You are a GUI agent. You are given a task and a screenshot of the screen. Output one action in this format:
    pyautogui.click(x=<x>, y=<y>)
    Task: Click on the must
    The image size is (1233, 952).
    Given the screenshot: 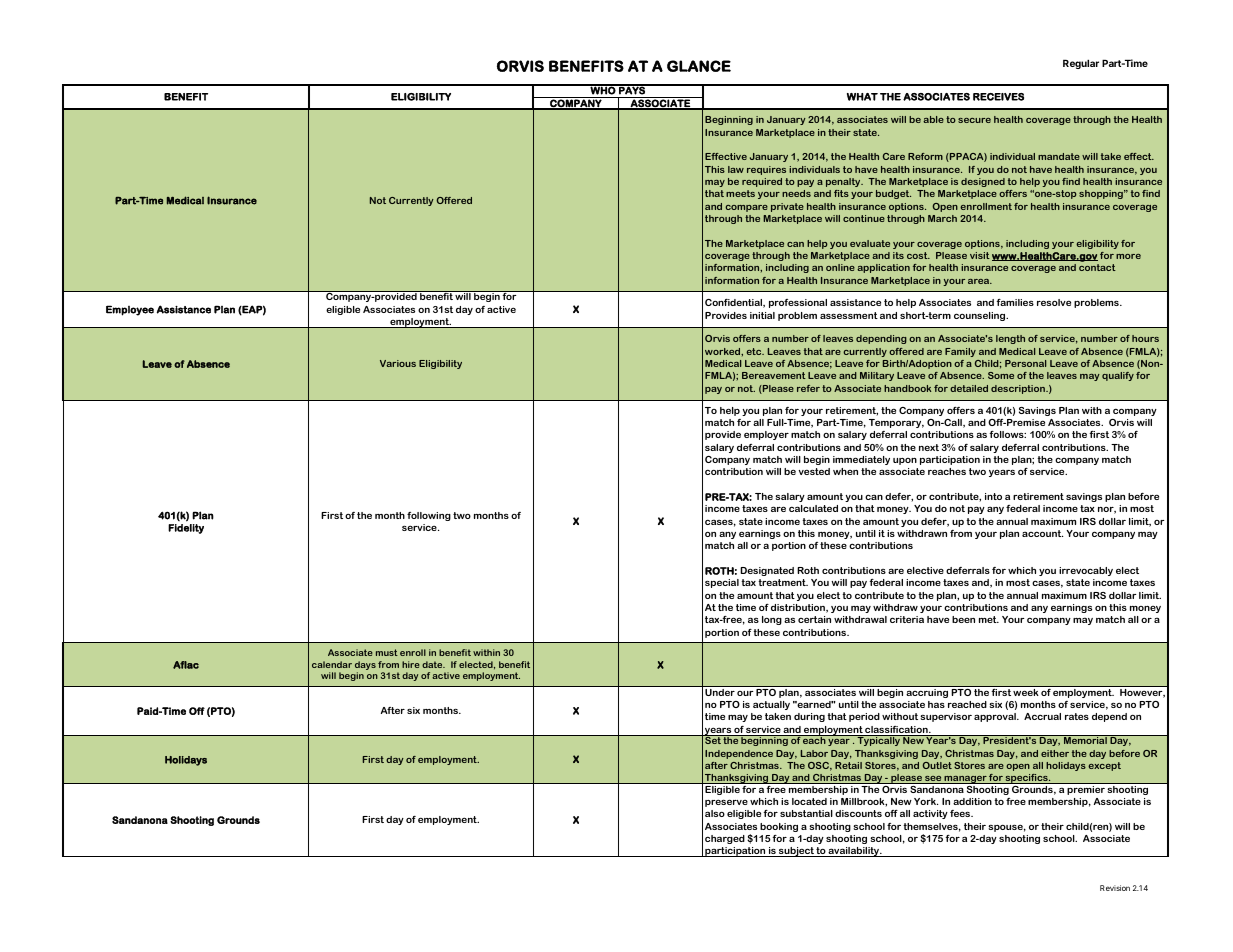 What is the action you would take?
    pyautogui.click(x=387, y=652)
